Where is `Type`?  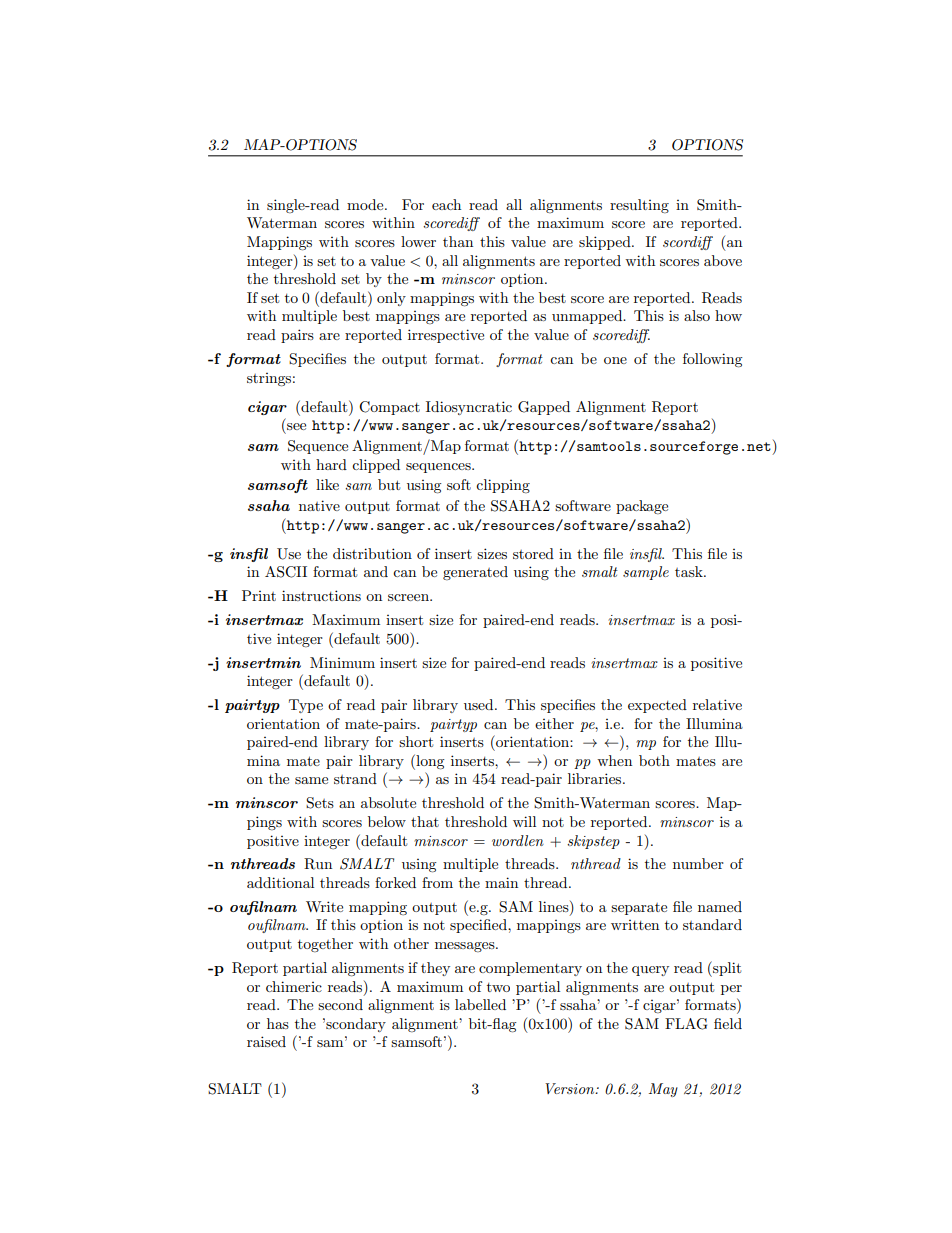 Type is located at coordinates (306, 706).
